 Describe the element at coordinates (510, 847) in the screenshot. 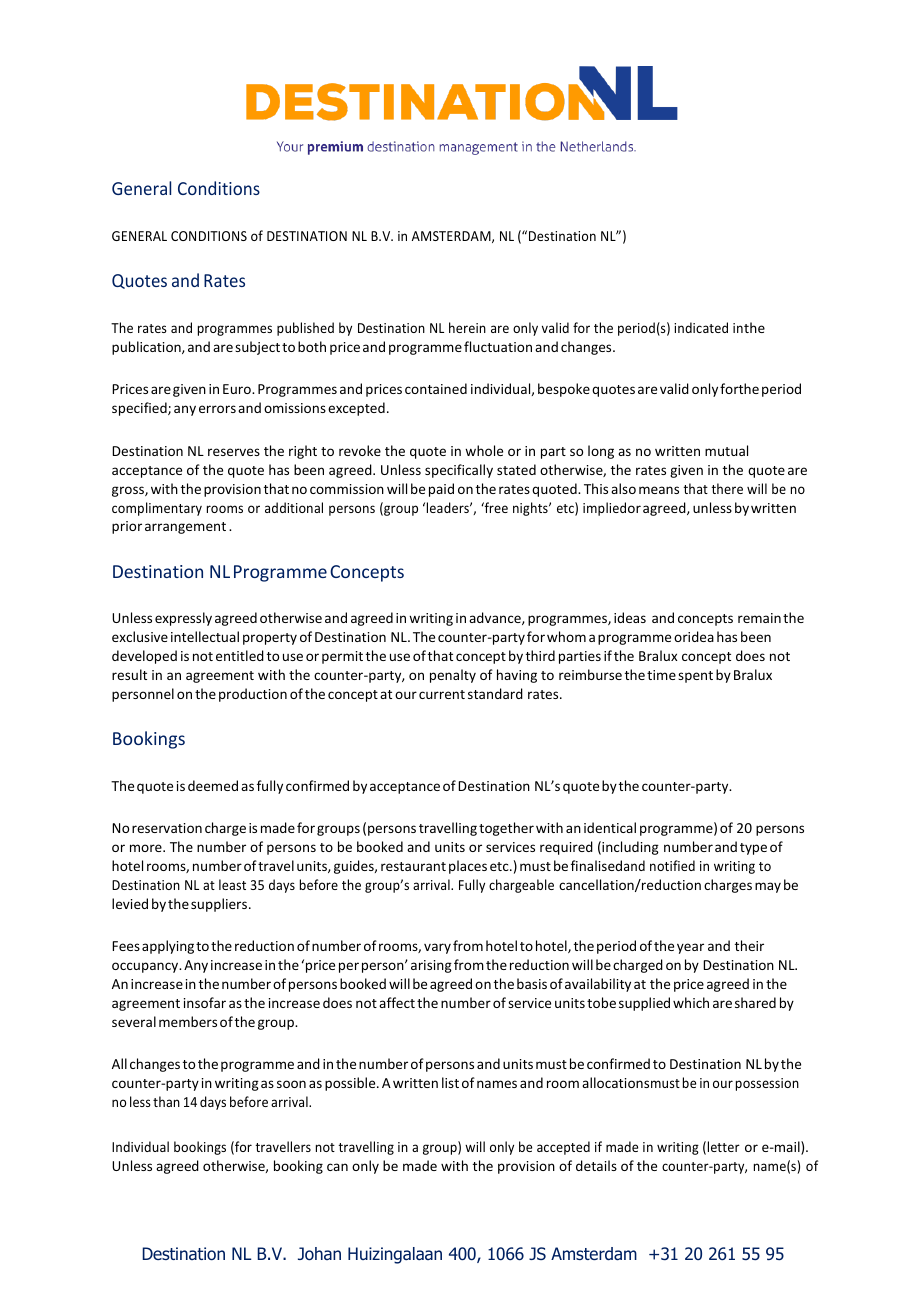

I see `services` at that location.
